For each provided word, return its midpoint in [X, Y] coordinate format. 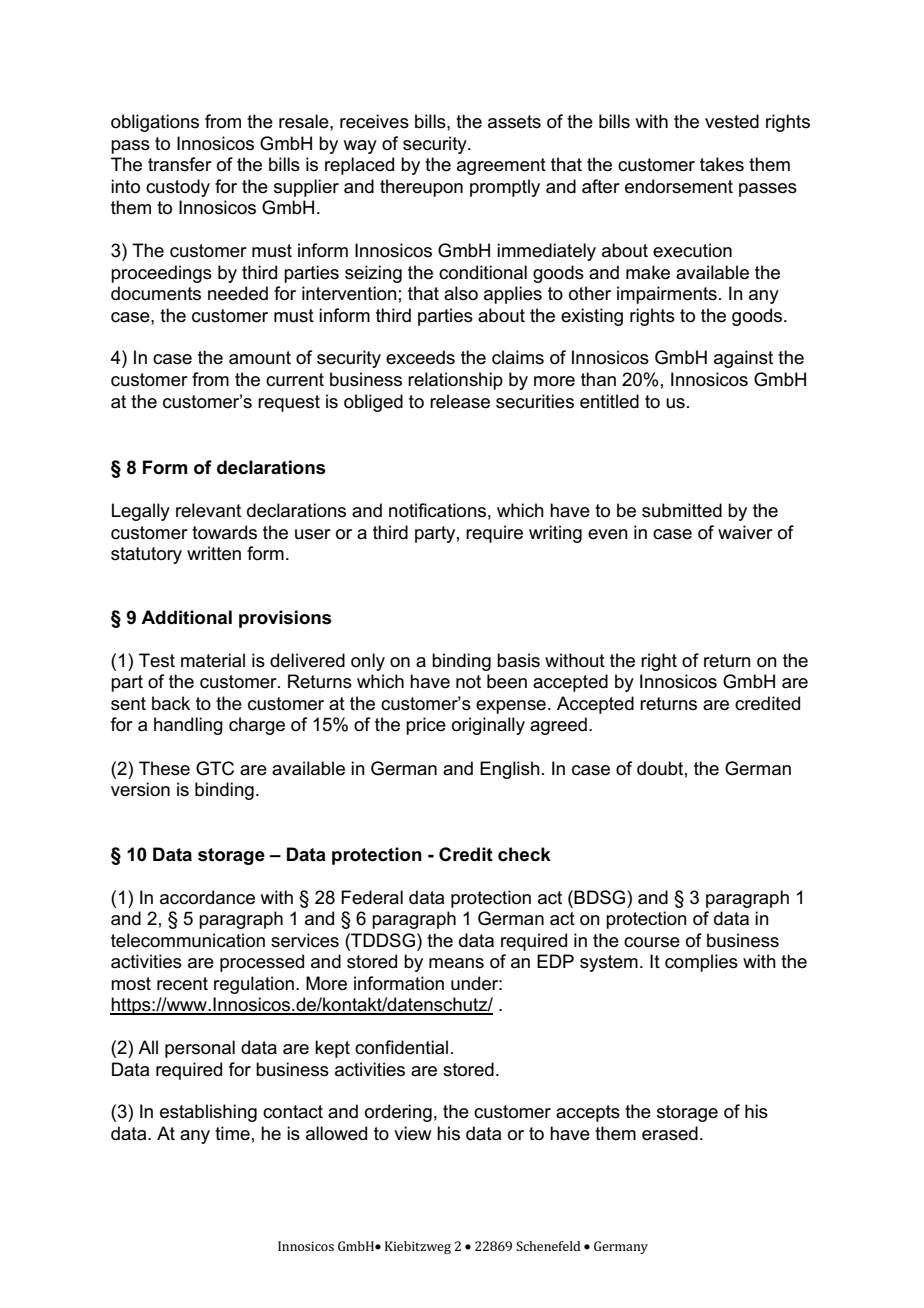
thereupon [421, 188]
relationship [455, 381]
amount [260, 358]
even [608, 534]
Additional [186, 617]
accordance [207, 897]
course [652, 942]
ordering [398, 1113]
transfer [180, 164]
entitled [609, 401]
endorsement [679, 186]
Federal [372, 897]
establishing [208, 1113]
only [368, 662]
